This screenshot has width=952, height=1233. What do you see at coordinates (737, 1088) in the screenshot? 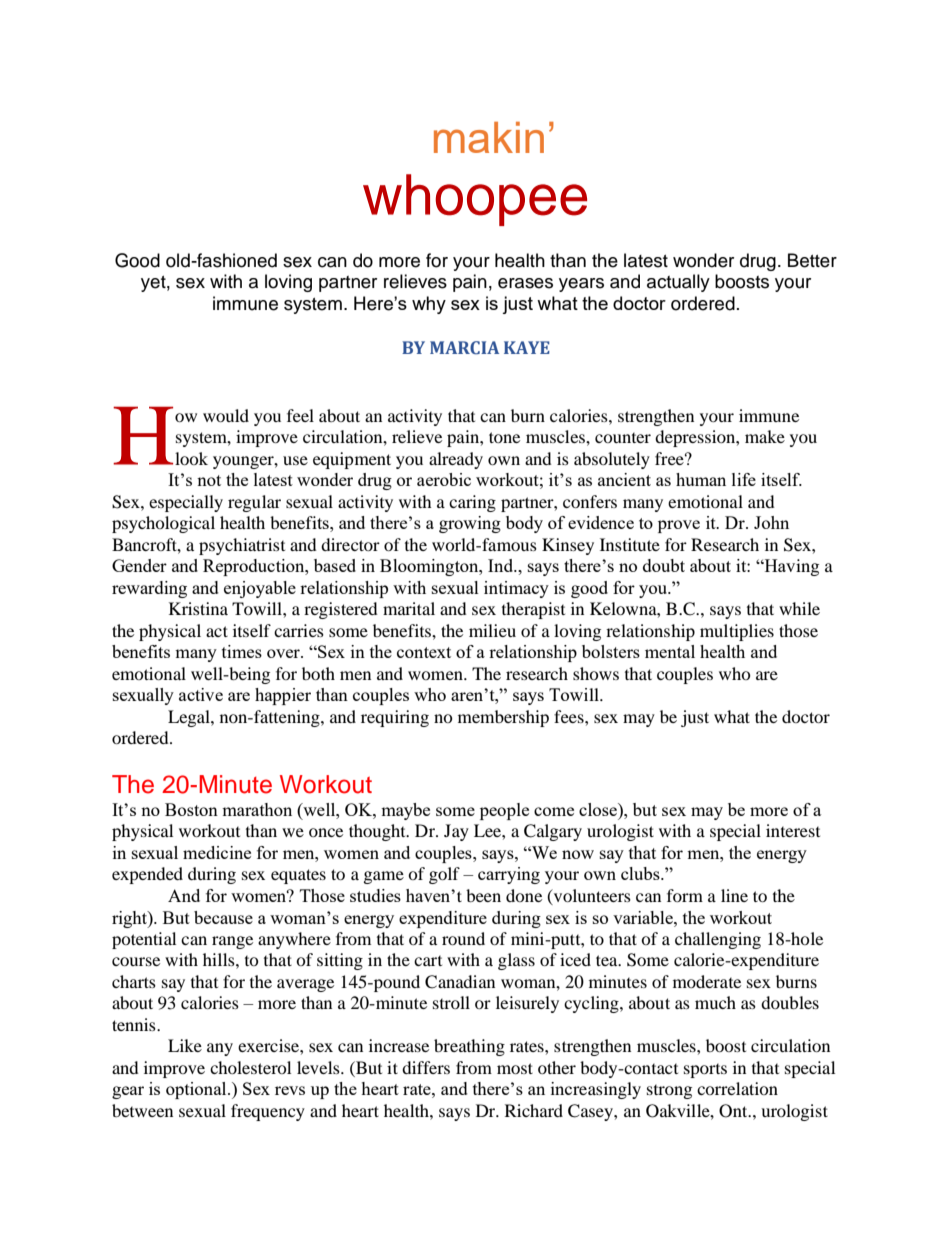
I see `correlation` at bounding box center [737, 1088].
